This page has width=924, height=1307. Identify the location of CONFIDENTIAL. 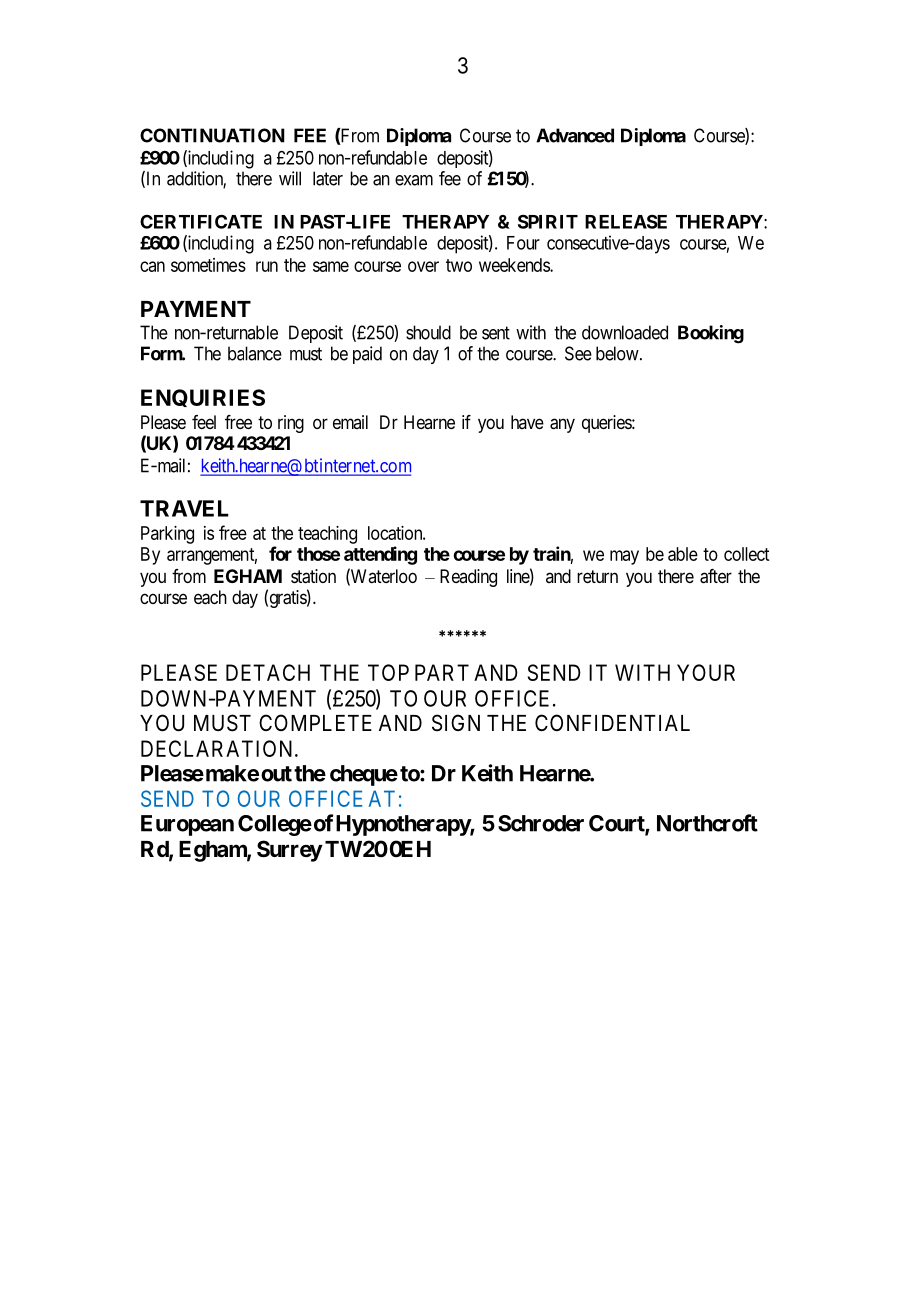
(612, 722).
